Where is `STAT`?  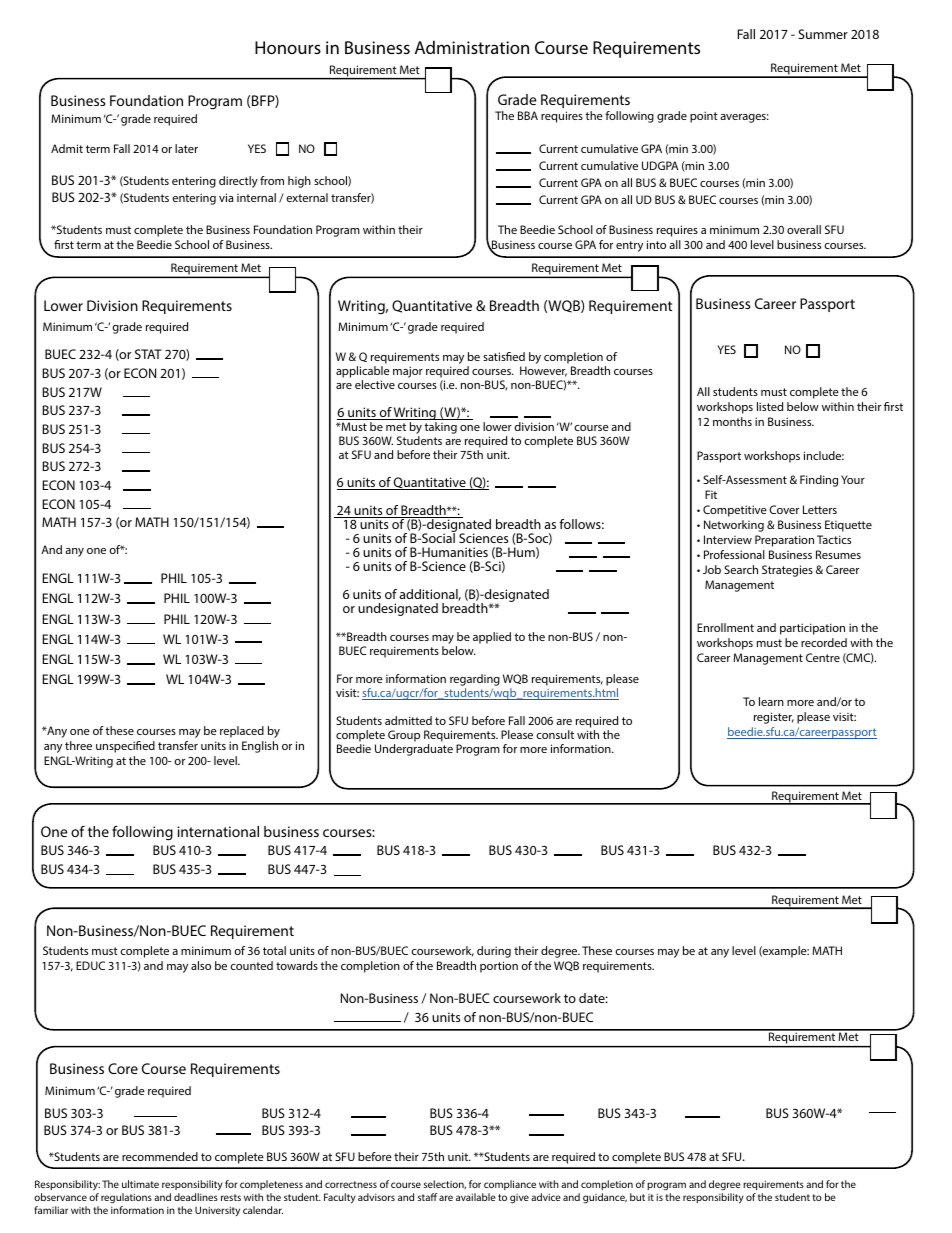 STAT is located at coordinates (148, 354).
